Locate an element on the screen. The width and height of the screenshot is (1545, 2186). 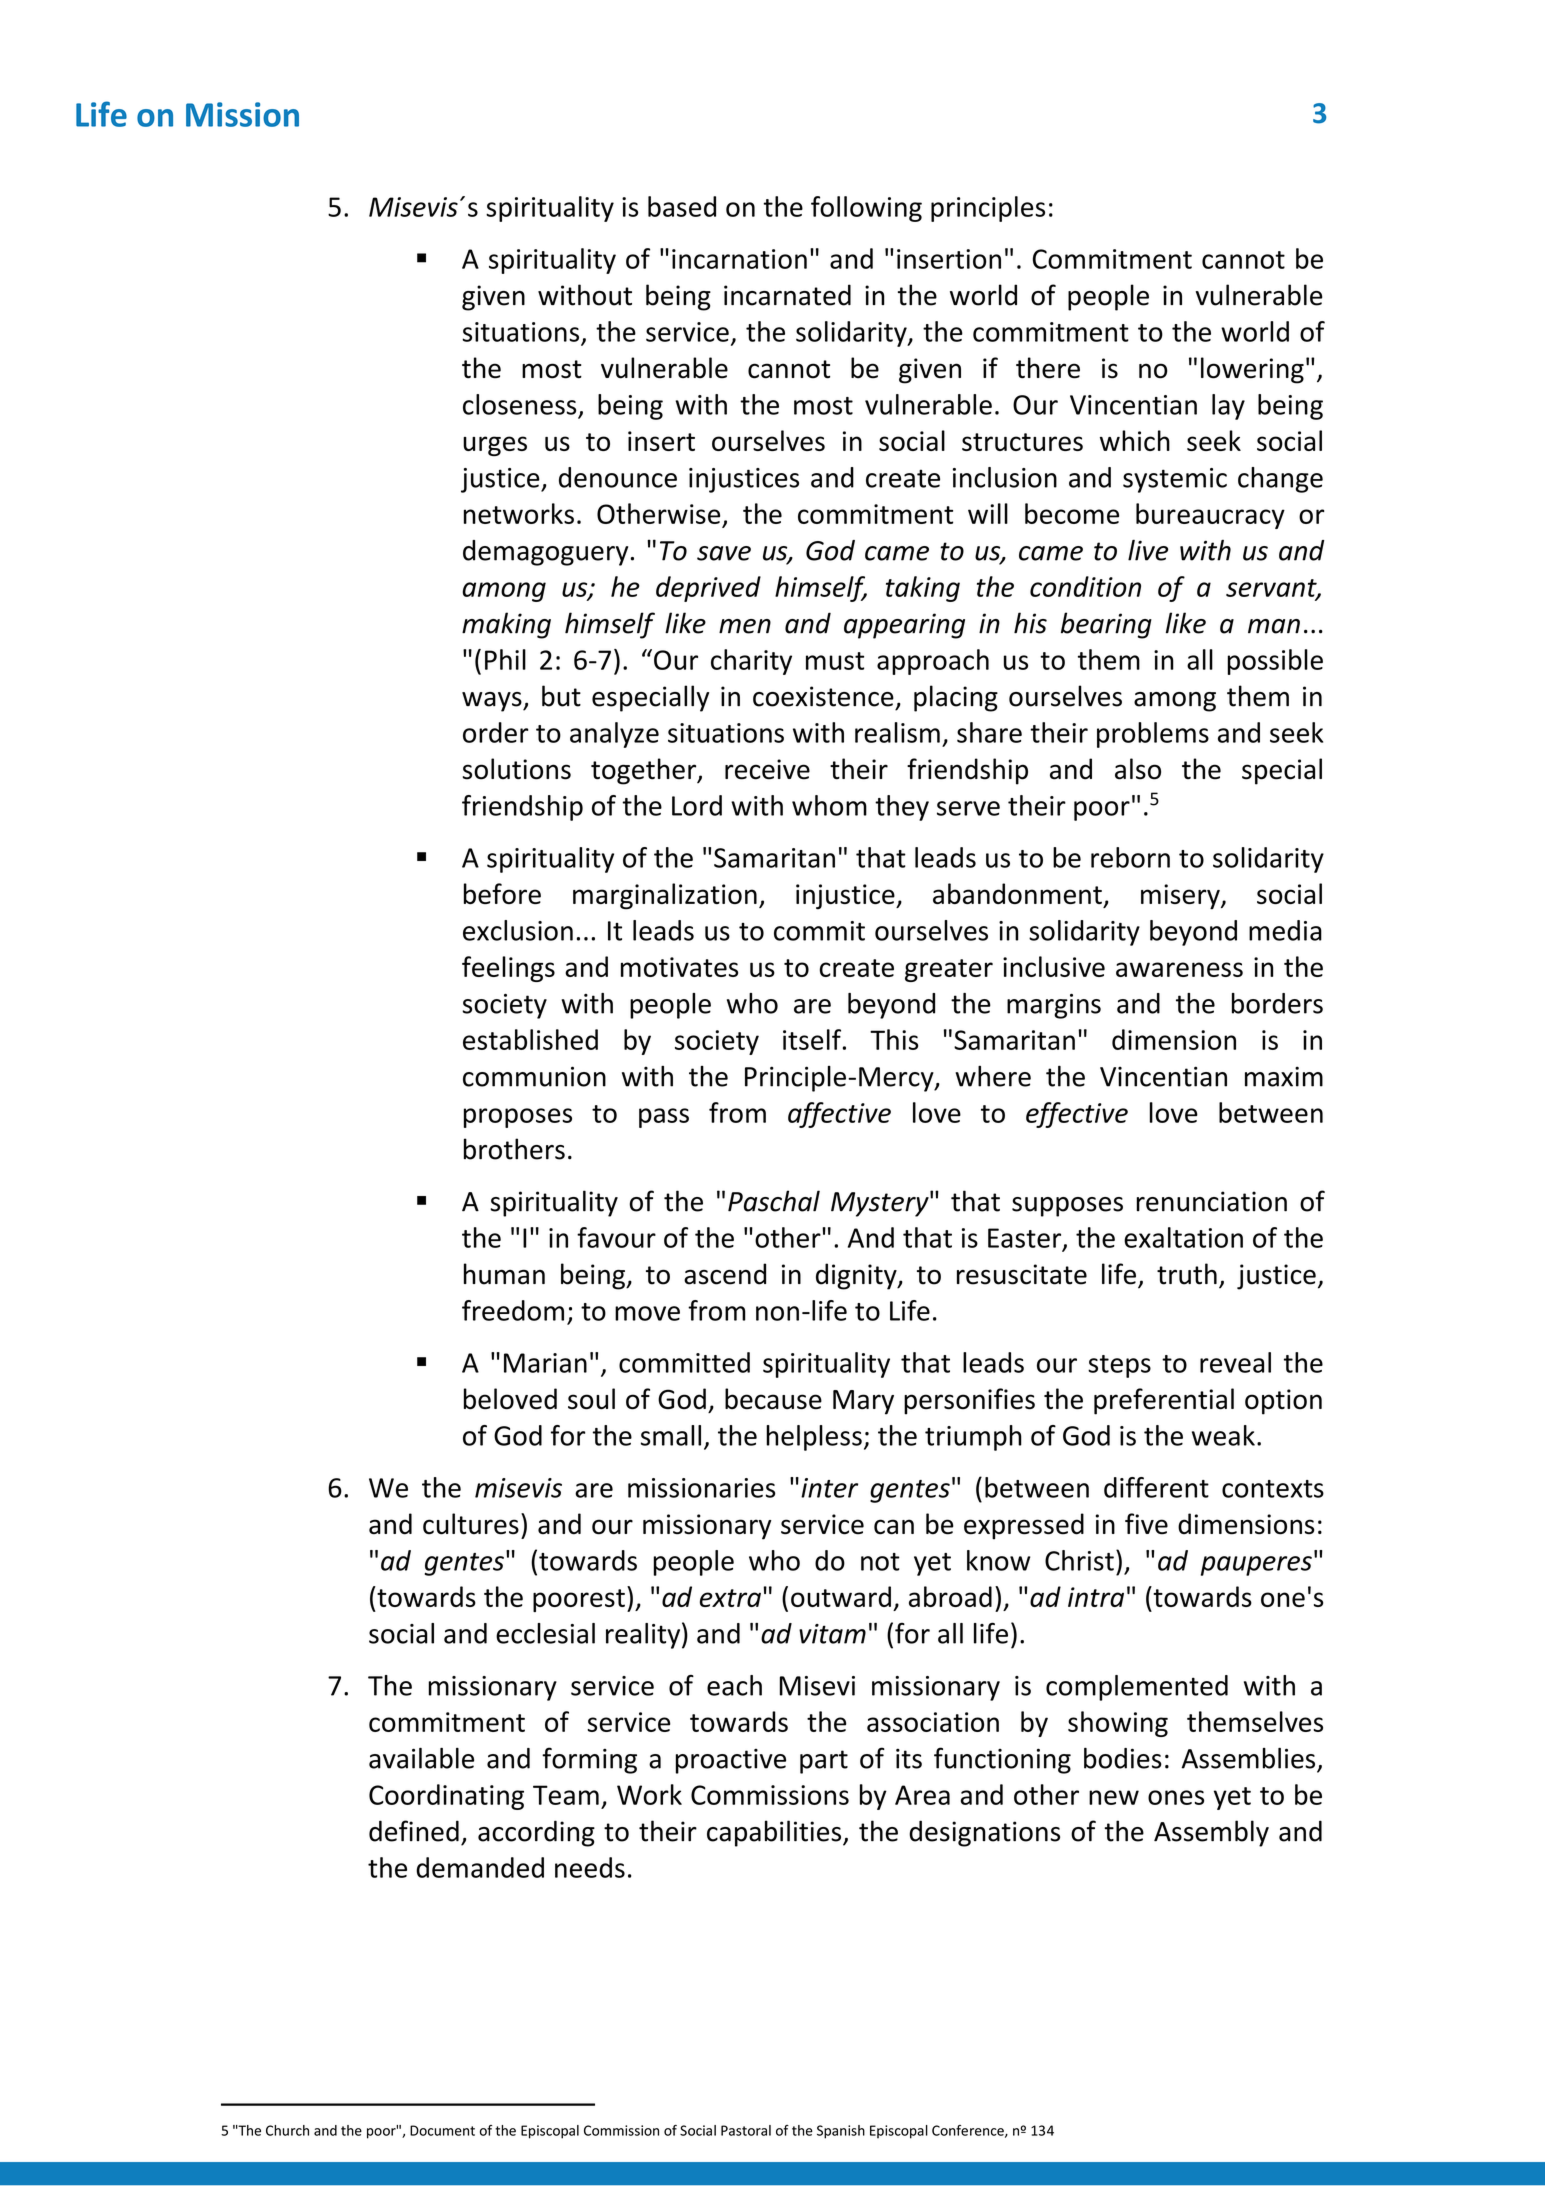
Pastoral is located at coordinates (746, 2130).
